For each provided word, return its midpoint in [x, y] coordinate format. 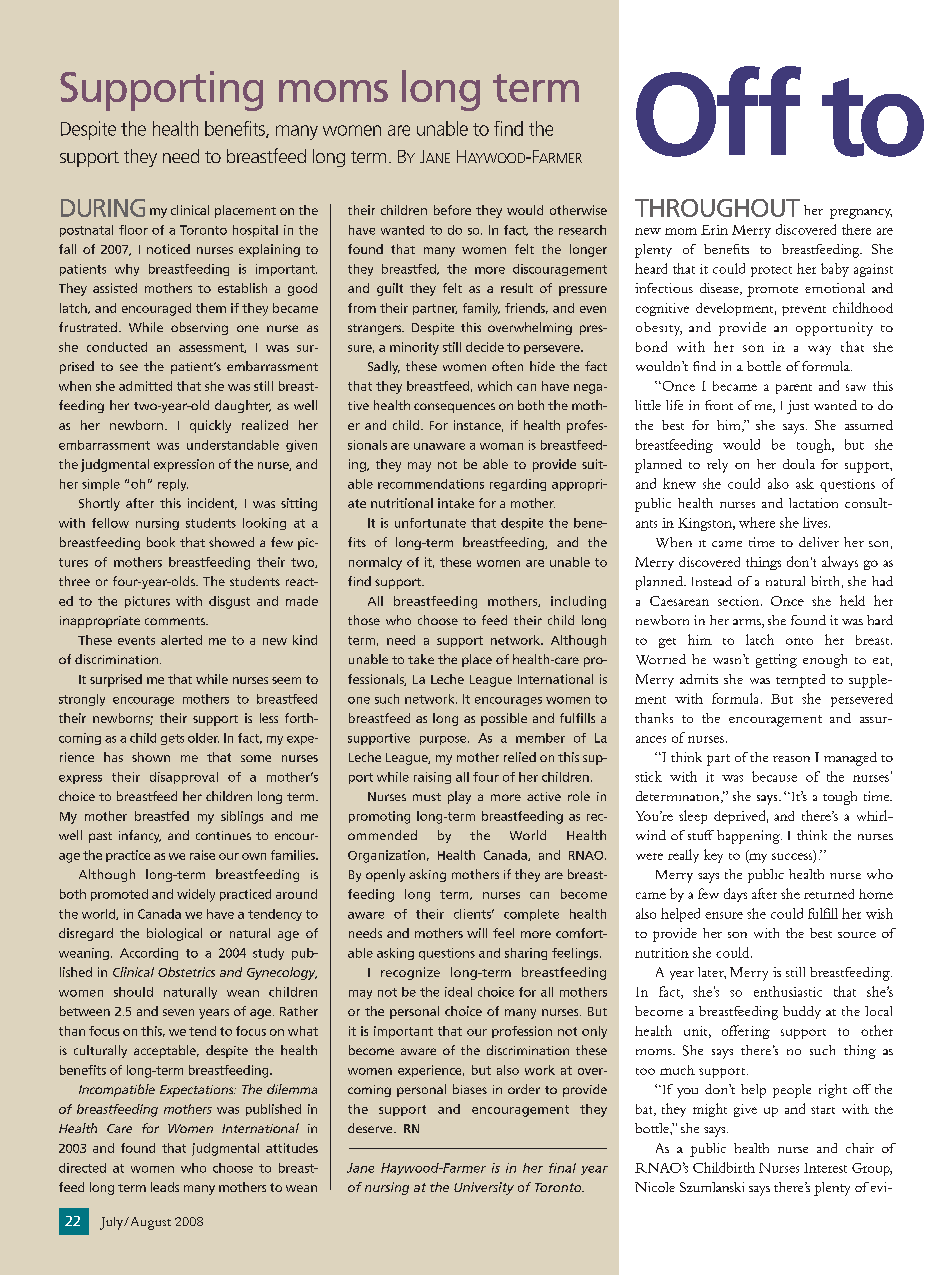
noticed [168, 249]
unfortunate [430, 523]
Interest [825, 1168]
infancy [140, 836]
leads [165, 1187]
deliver [819, 542]
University [484, 1188]
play [459, 797]
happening [749, 837]
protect [771, 271]
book [161, 542]
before [452, 210]
